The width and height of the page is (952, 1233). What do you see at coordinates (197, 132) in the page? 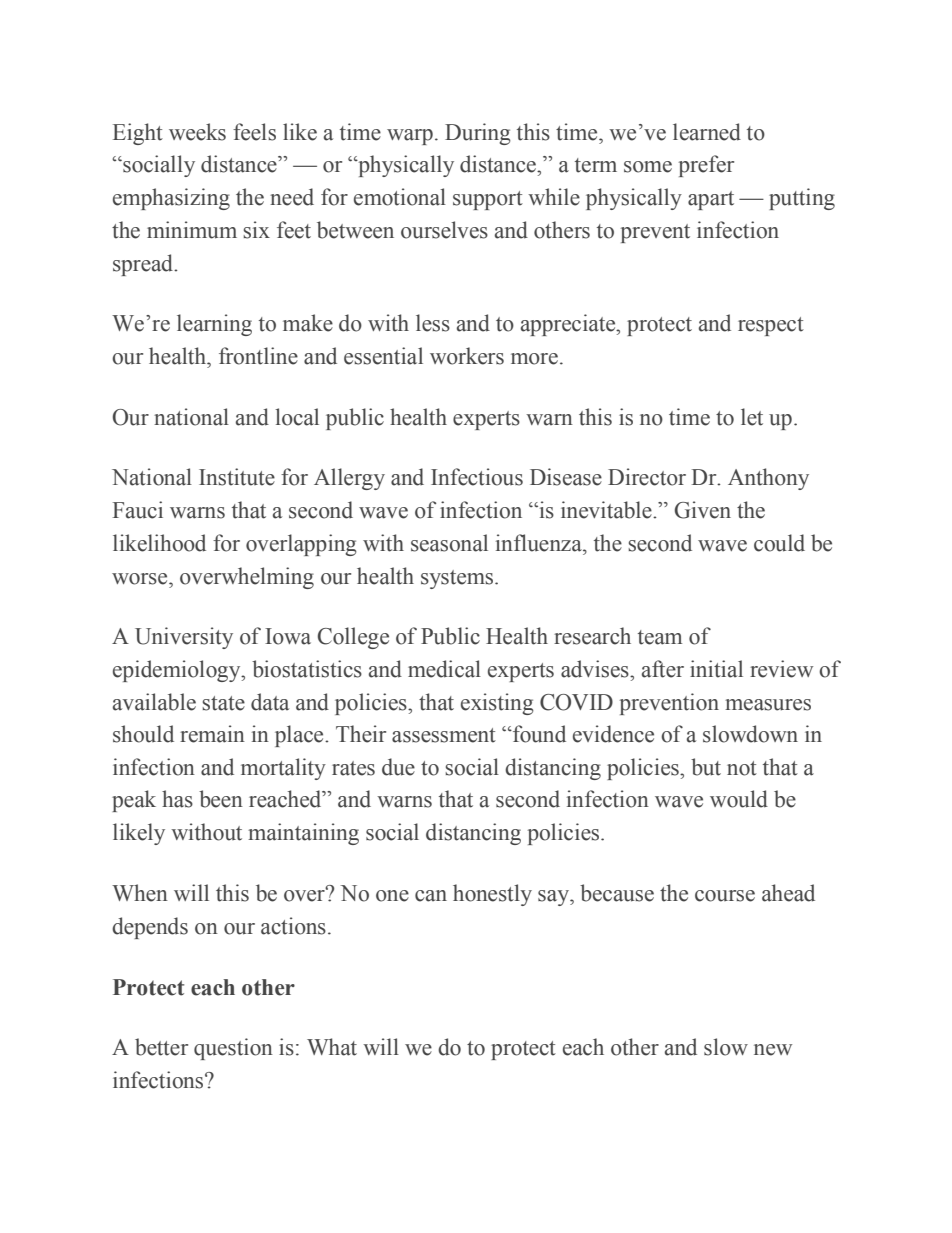
I see `weeks` at bounding box center [197, 132].
